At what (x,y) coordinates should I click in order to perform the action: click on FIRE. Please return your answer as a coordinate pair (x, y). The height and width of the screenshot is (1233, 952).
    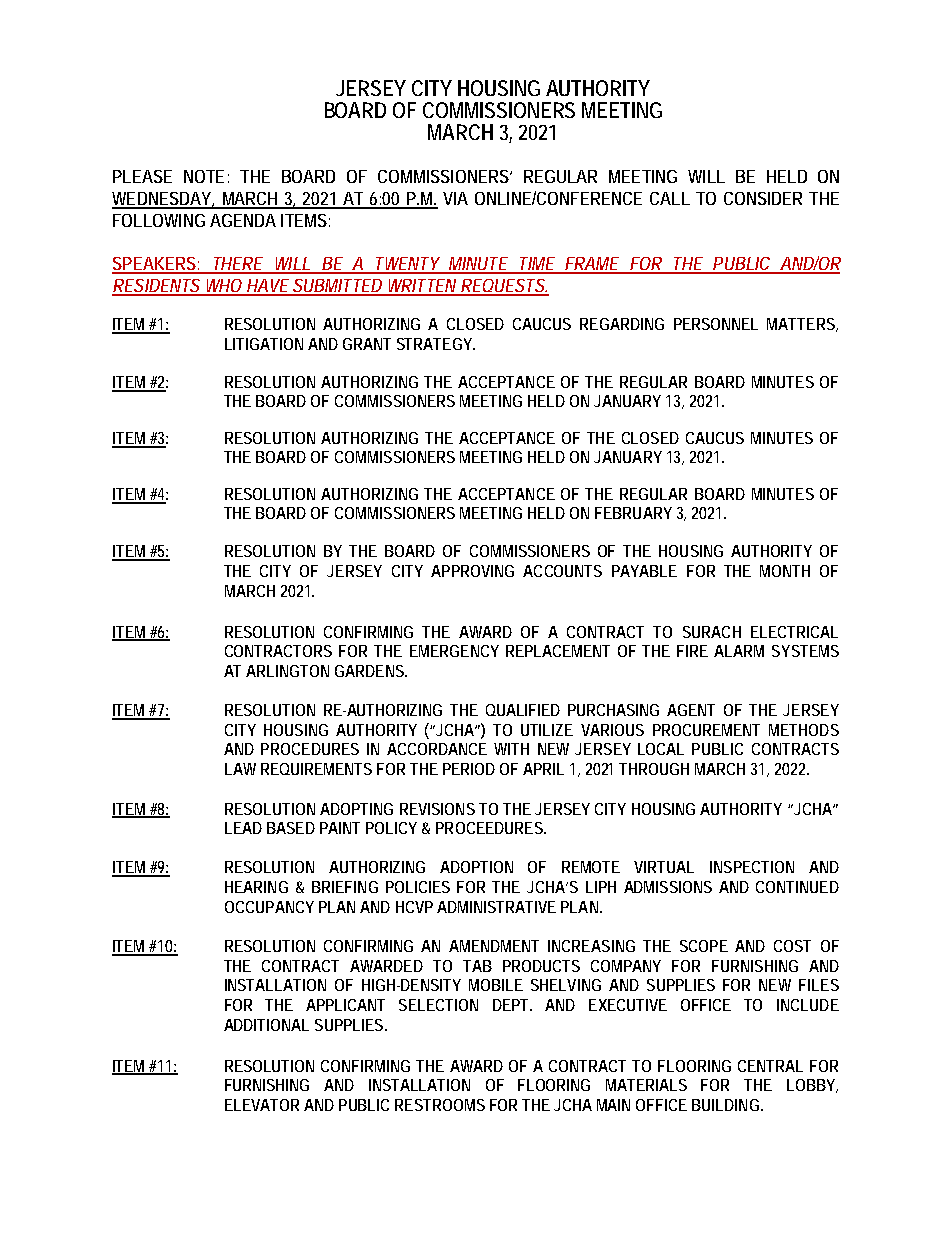
    Looking at the image, I should click on (692, 651).
